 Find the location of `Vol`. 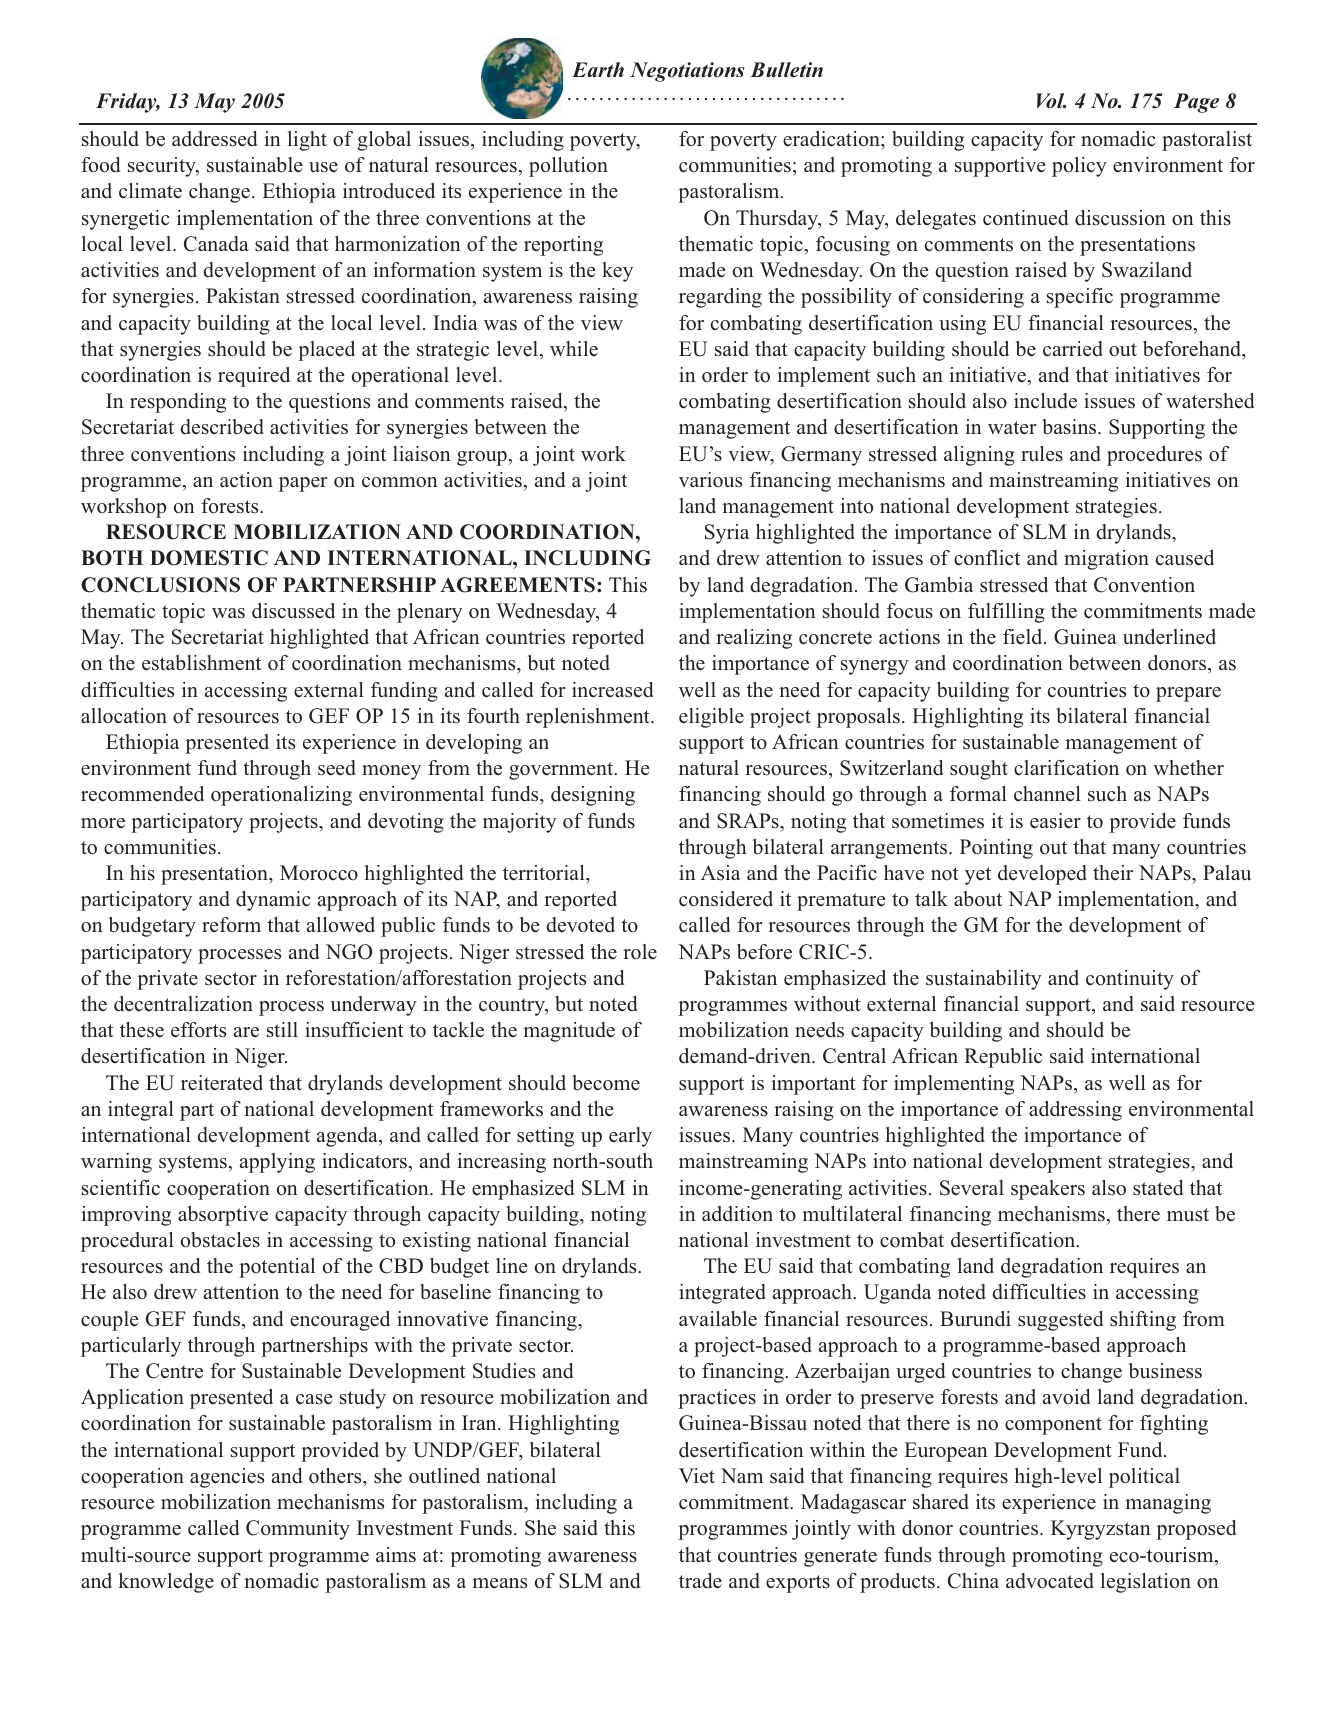

Vol is located at coordinates (1051, 101).
